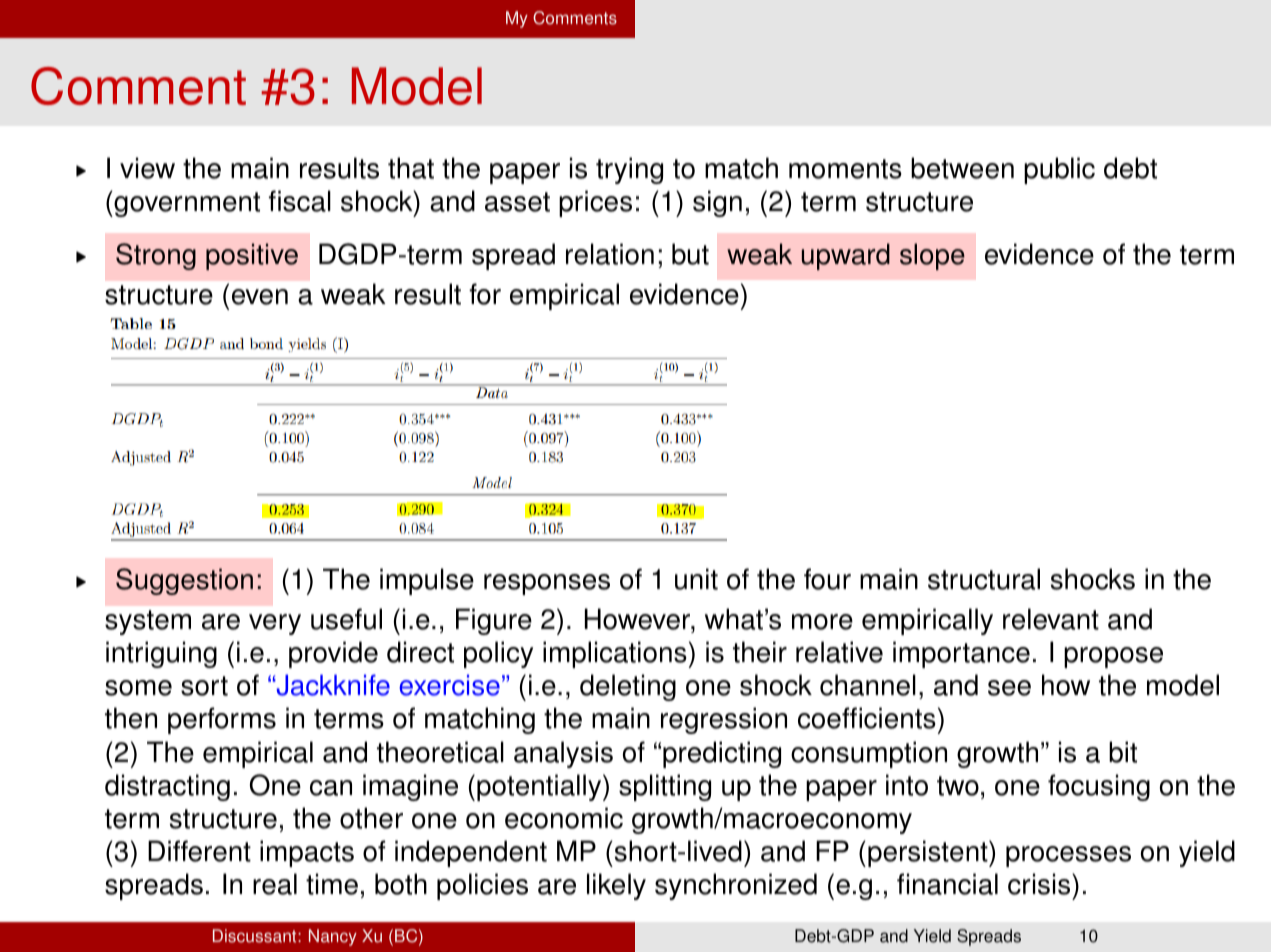 The height and width of the document is (952, 1271). I want to click on unit, so click(696, 579).
